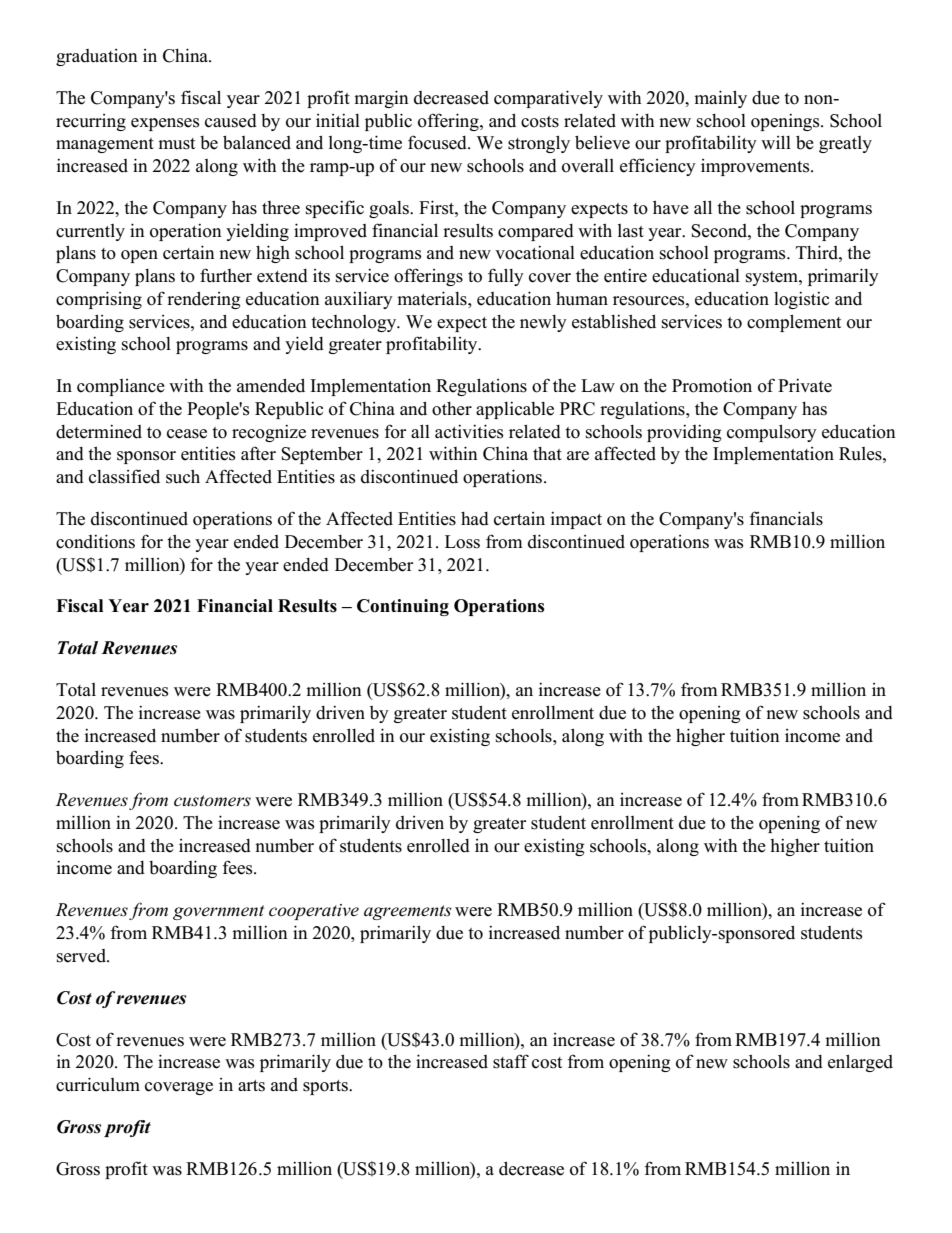 This page has height=1233, width=952. Describe the element at coordinates (452, 409) in the page. I see `other` at that location.
